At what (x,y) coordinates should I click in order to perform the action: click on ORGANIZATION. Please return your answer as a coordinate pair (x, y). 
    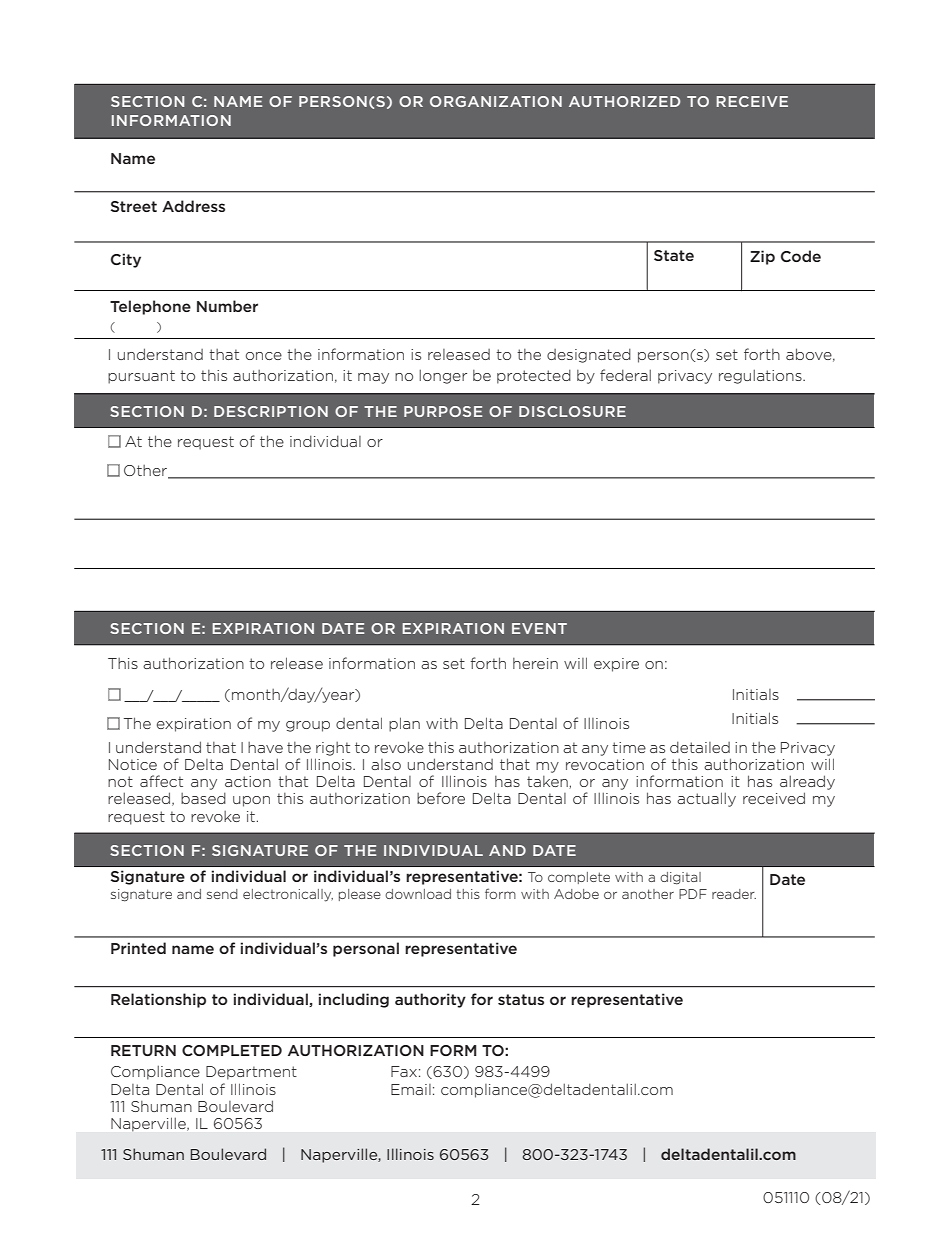
    Looking at the image, I should click on (496, 101).
